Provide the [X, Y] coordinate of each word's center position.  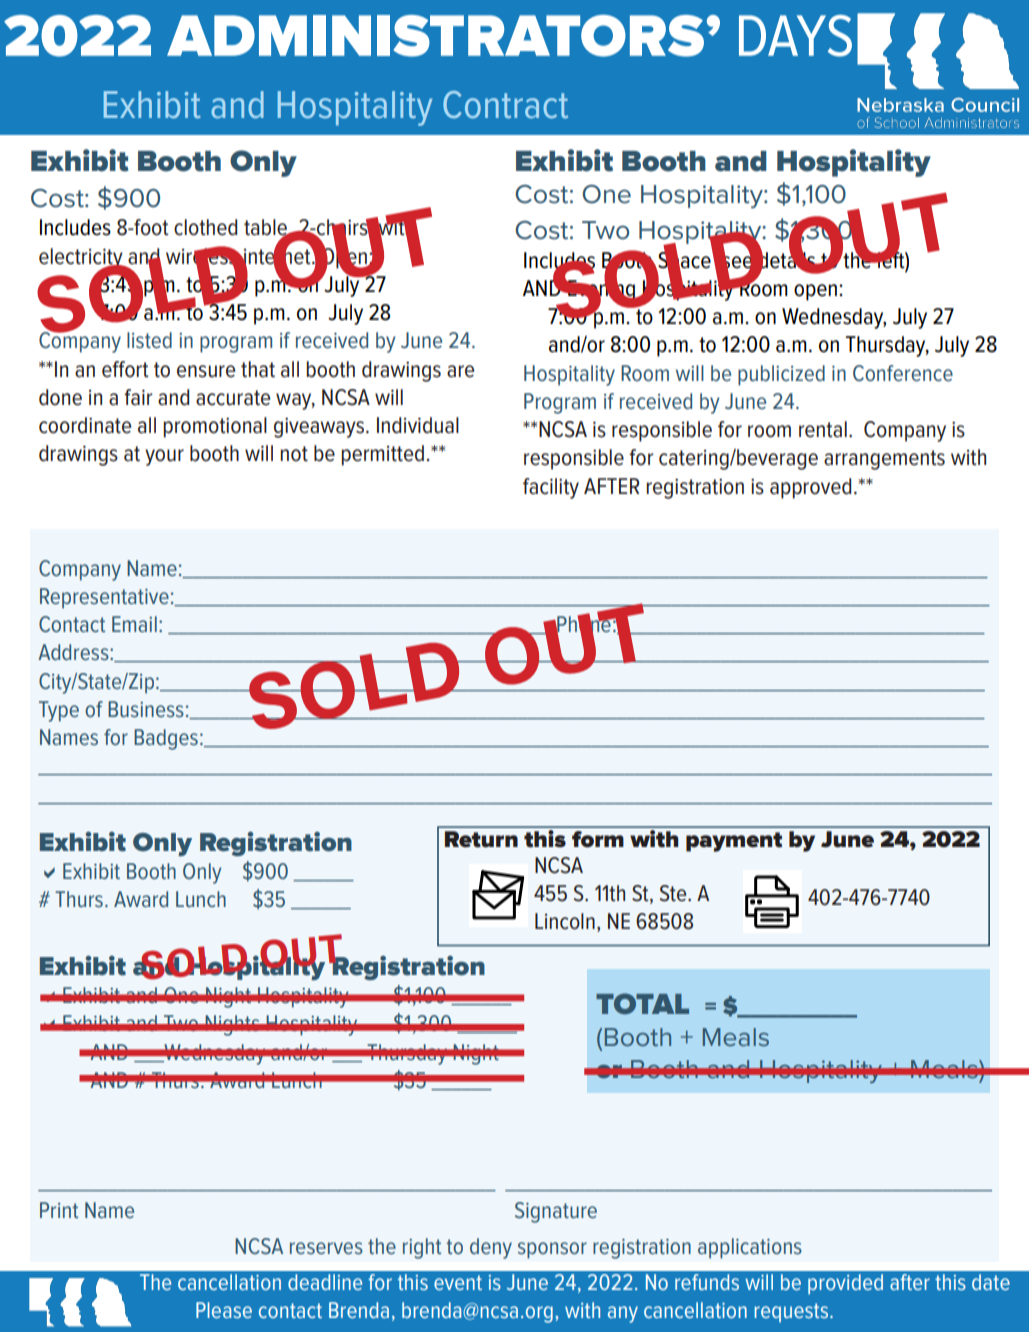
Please [224, 1310]
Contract [505, 105]
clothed [205, 227]
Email [134, 624]
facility [551, 488]
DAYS [795, 36]
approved [810, 488]
